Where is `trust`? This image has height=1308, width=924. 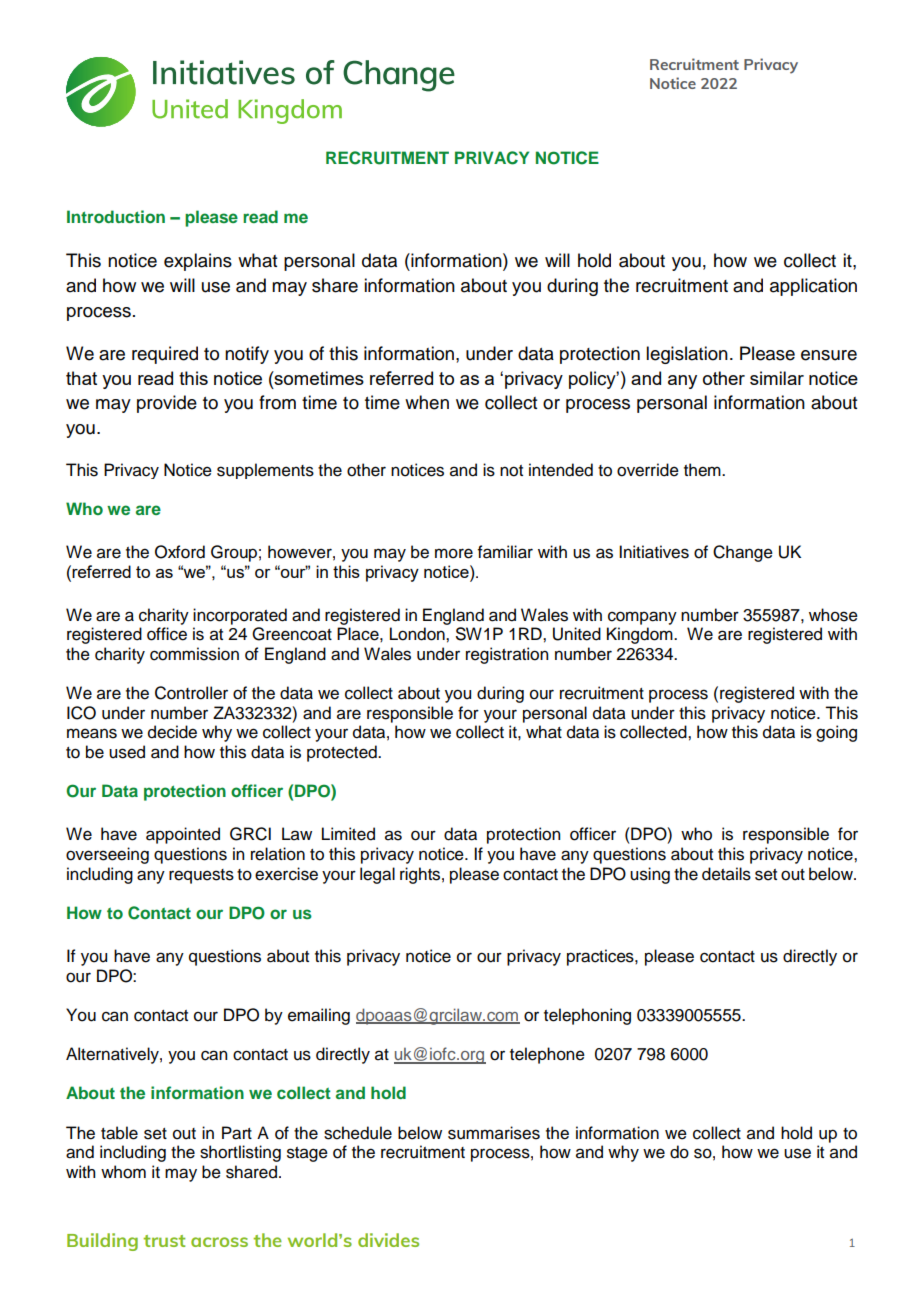 trust is located at coordinates (164, 1241).
